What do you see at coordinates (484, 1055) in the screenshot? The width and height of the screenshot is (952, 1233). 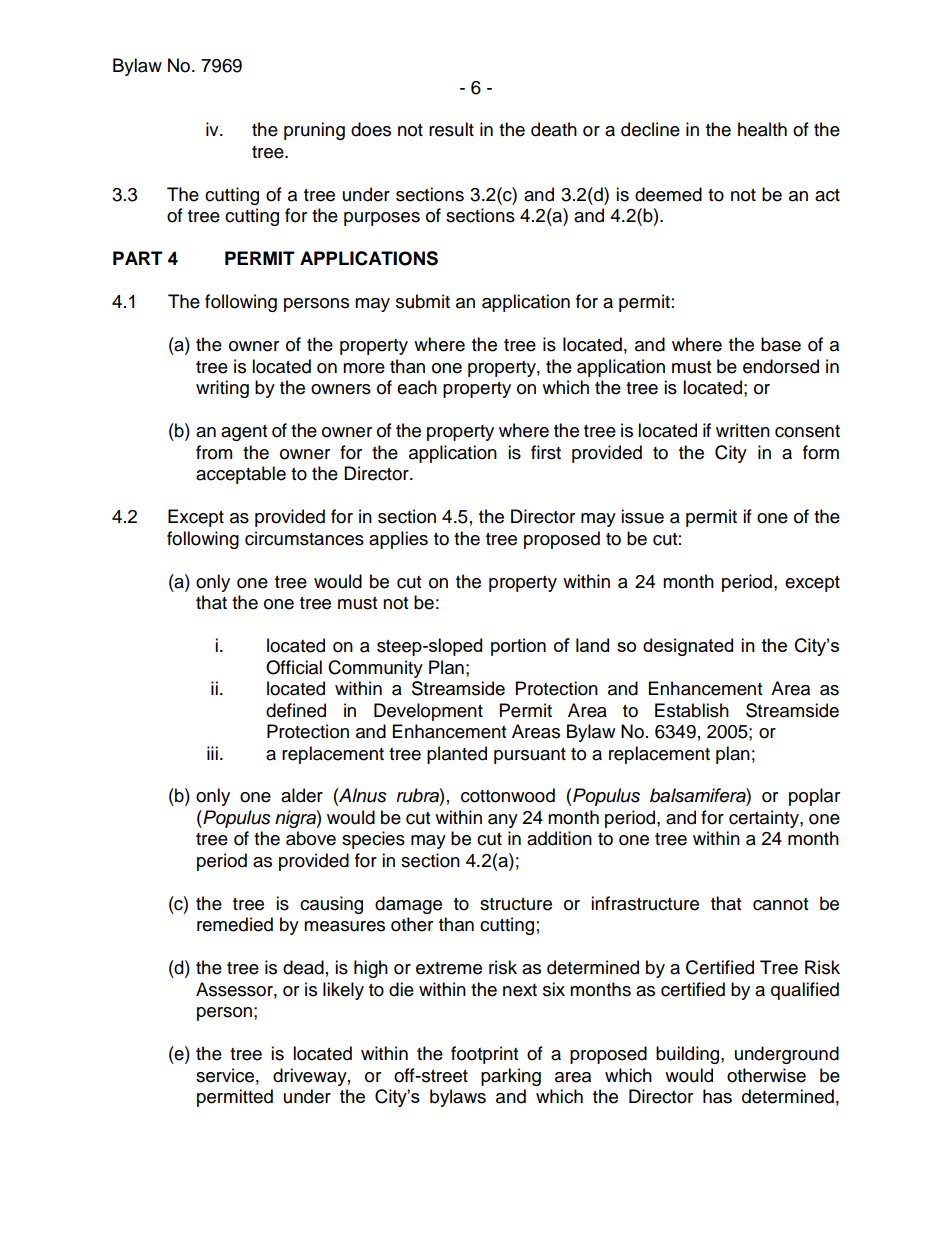 I see `footprint` at bounding box center [484, 1055].
